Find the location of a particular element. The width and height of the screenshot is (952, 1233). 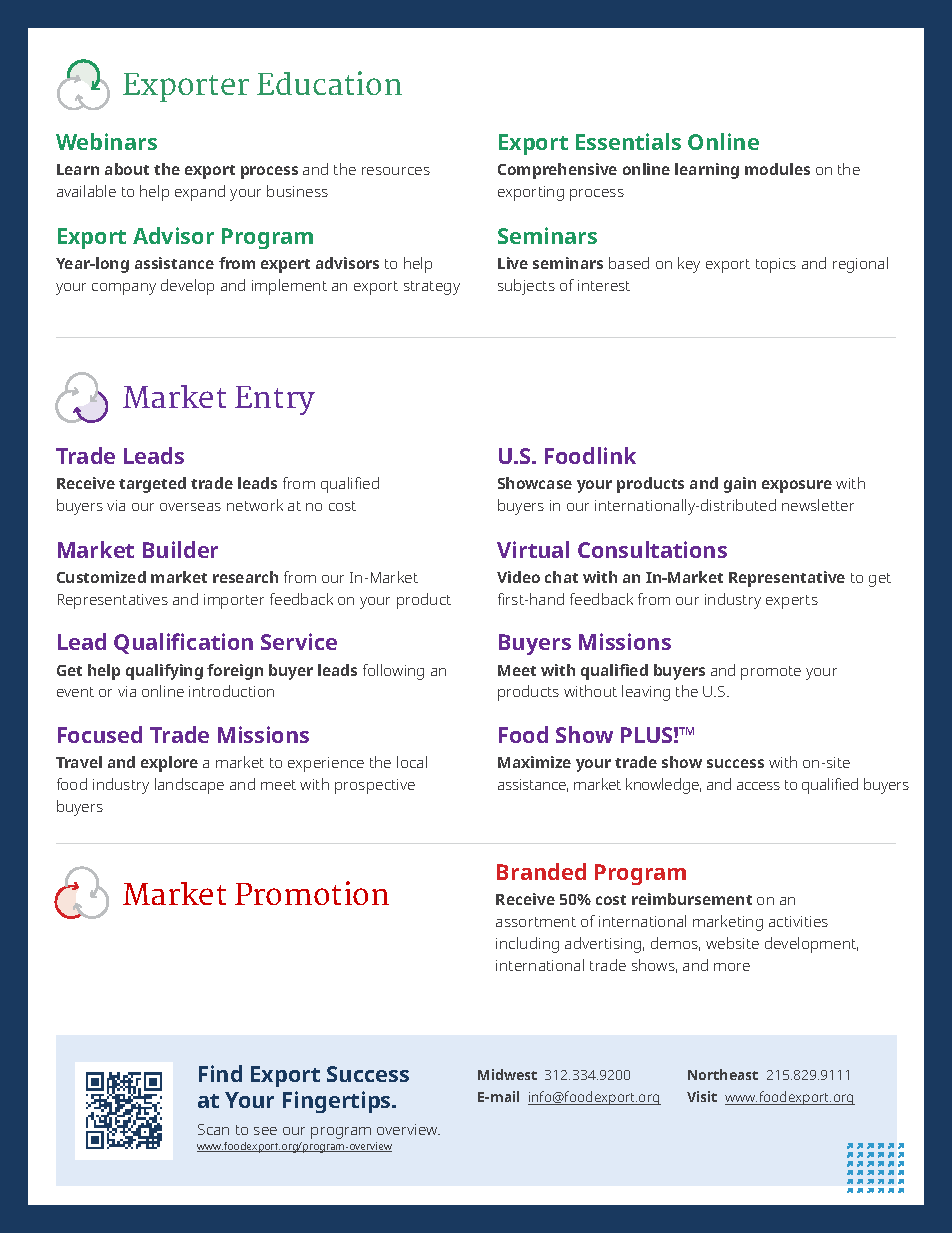

modules is located at coordinates (777, 169).
